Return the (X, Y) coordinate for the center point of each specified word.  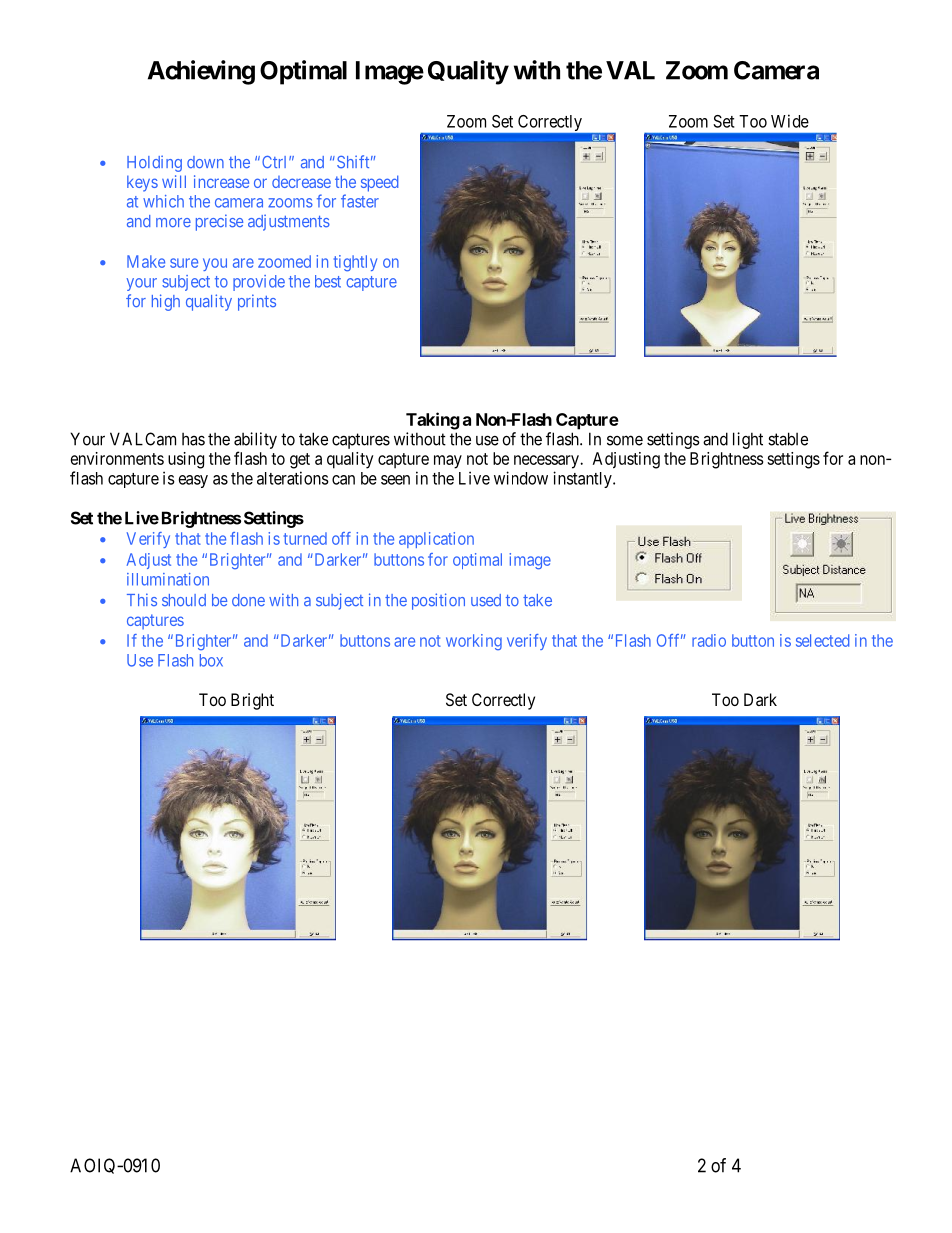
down (205, 162)
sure (184, 263)
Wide (790, 121)
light (748, 440)
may (448, 462)
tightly (355, 263)
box (211, 660)
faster (360, 201)
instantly (583, 479)
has (193, 439)
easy (193, 481)
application (436, 540)
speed (379, 183)
